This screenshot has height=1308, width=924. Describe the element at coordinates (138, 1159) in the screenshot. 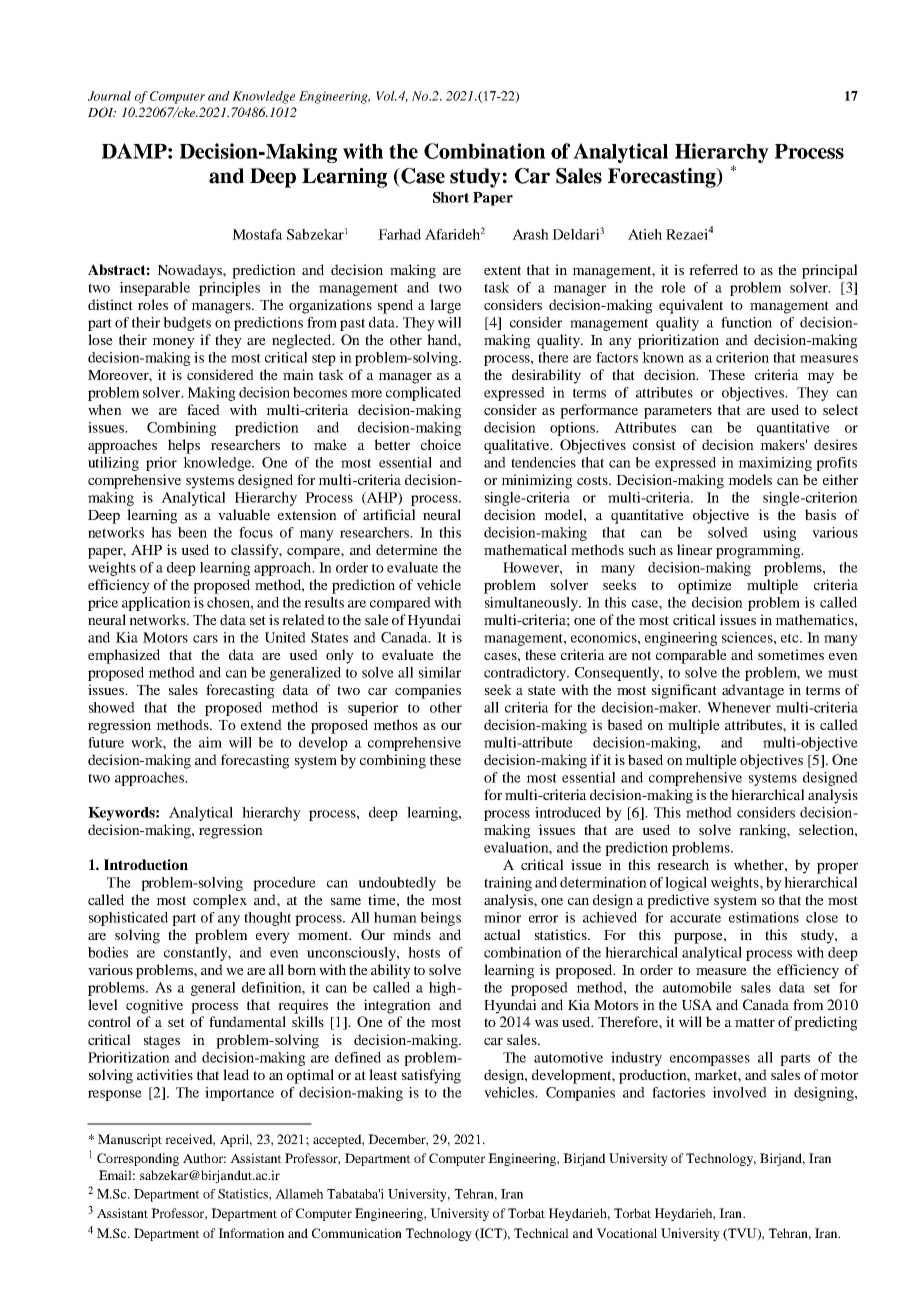

I see `Corresponding` at that location.
